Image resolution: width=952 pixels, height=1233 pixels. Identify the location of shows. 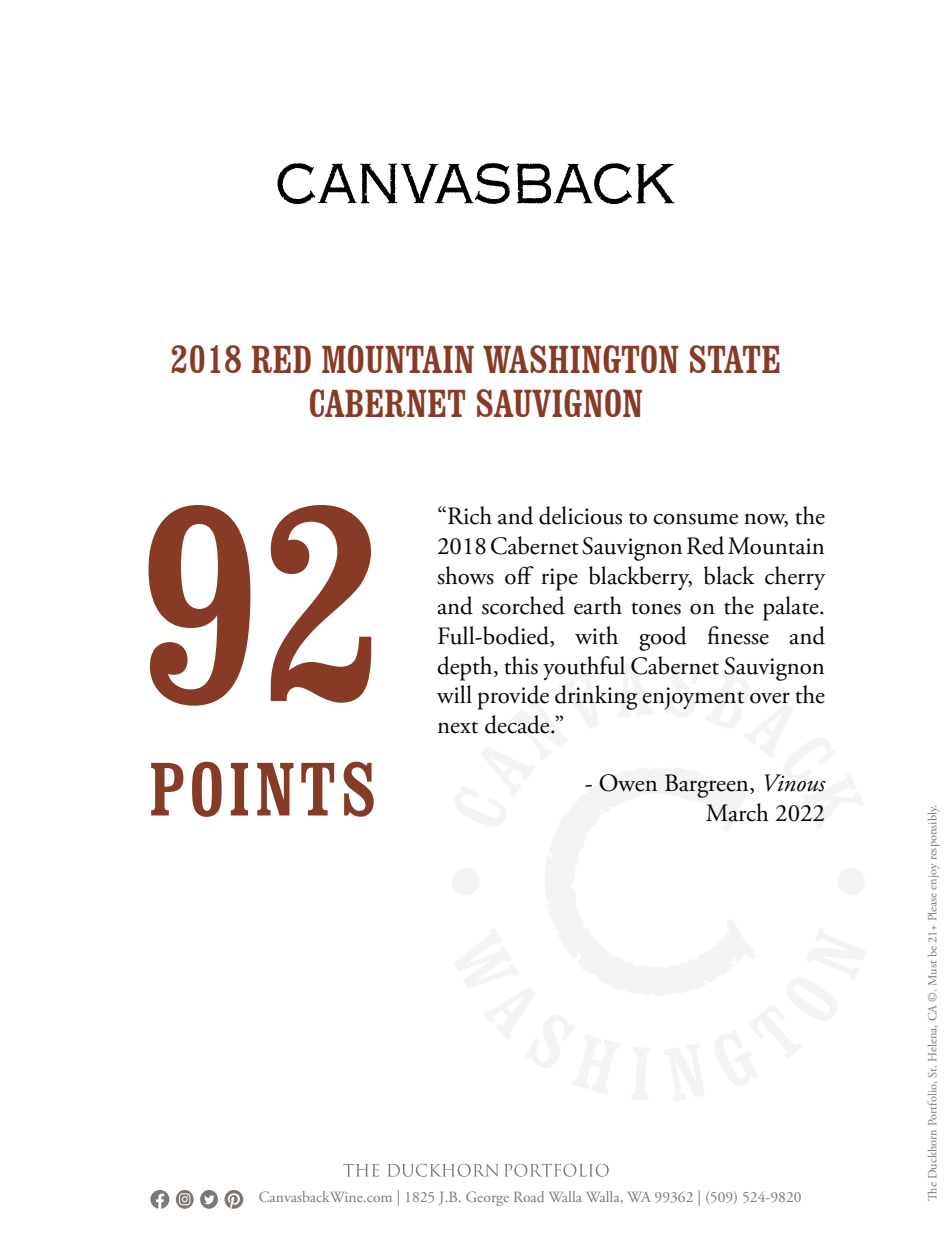
(465, 575).
